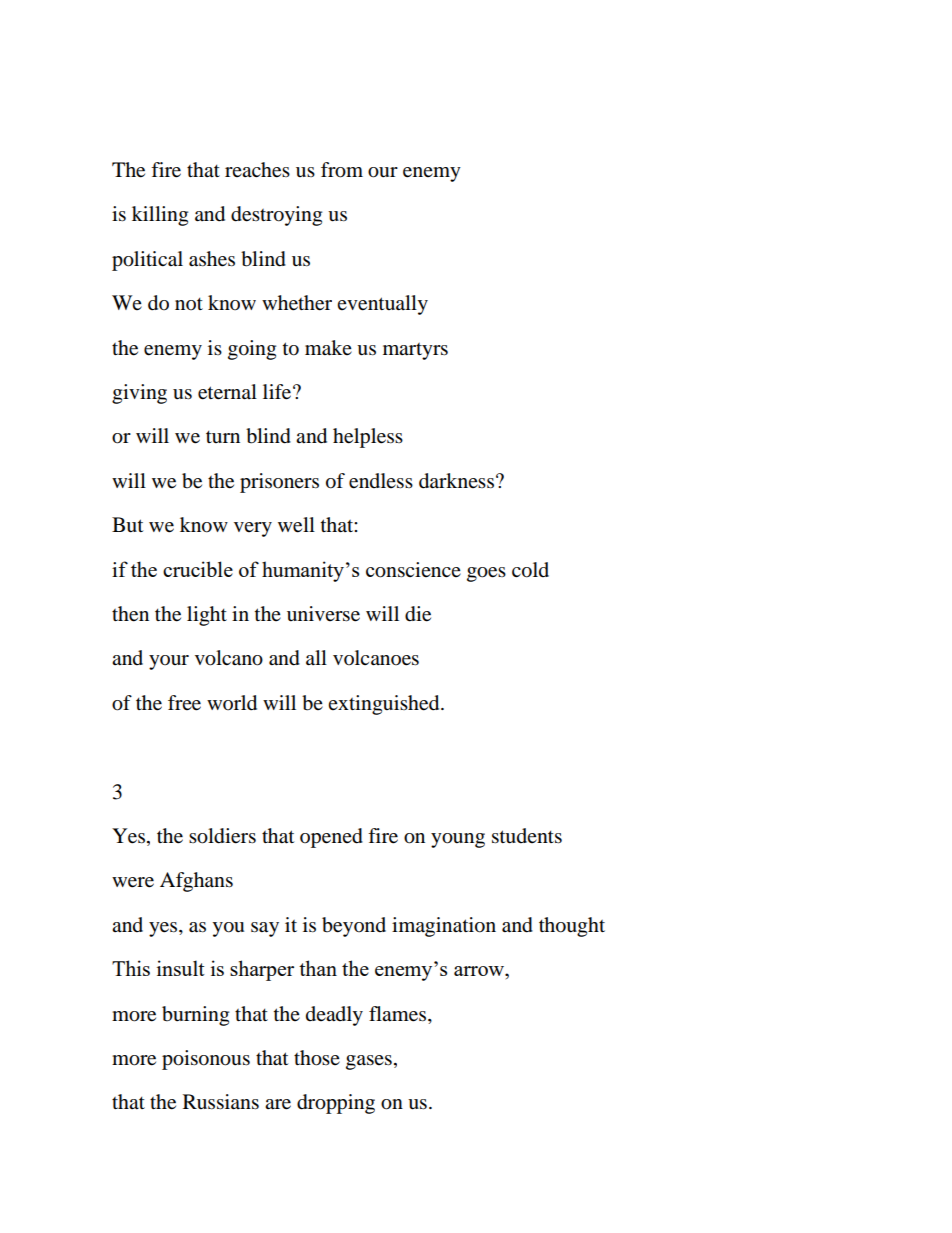 Image resolution: width=952 pixels, height=1233 pixels. Describe the element at coordinates (160, 216) in the screenshot. I see `killing` at that location.
